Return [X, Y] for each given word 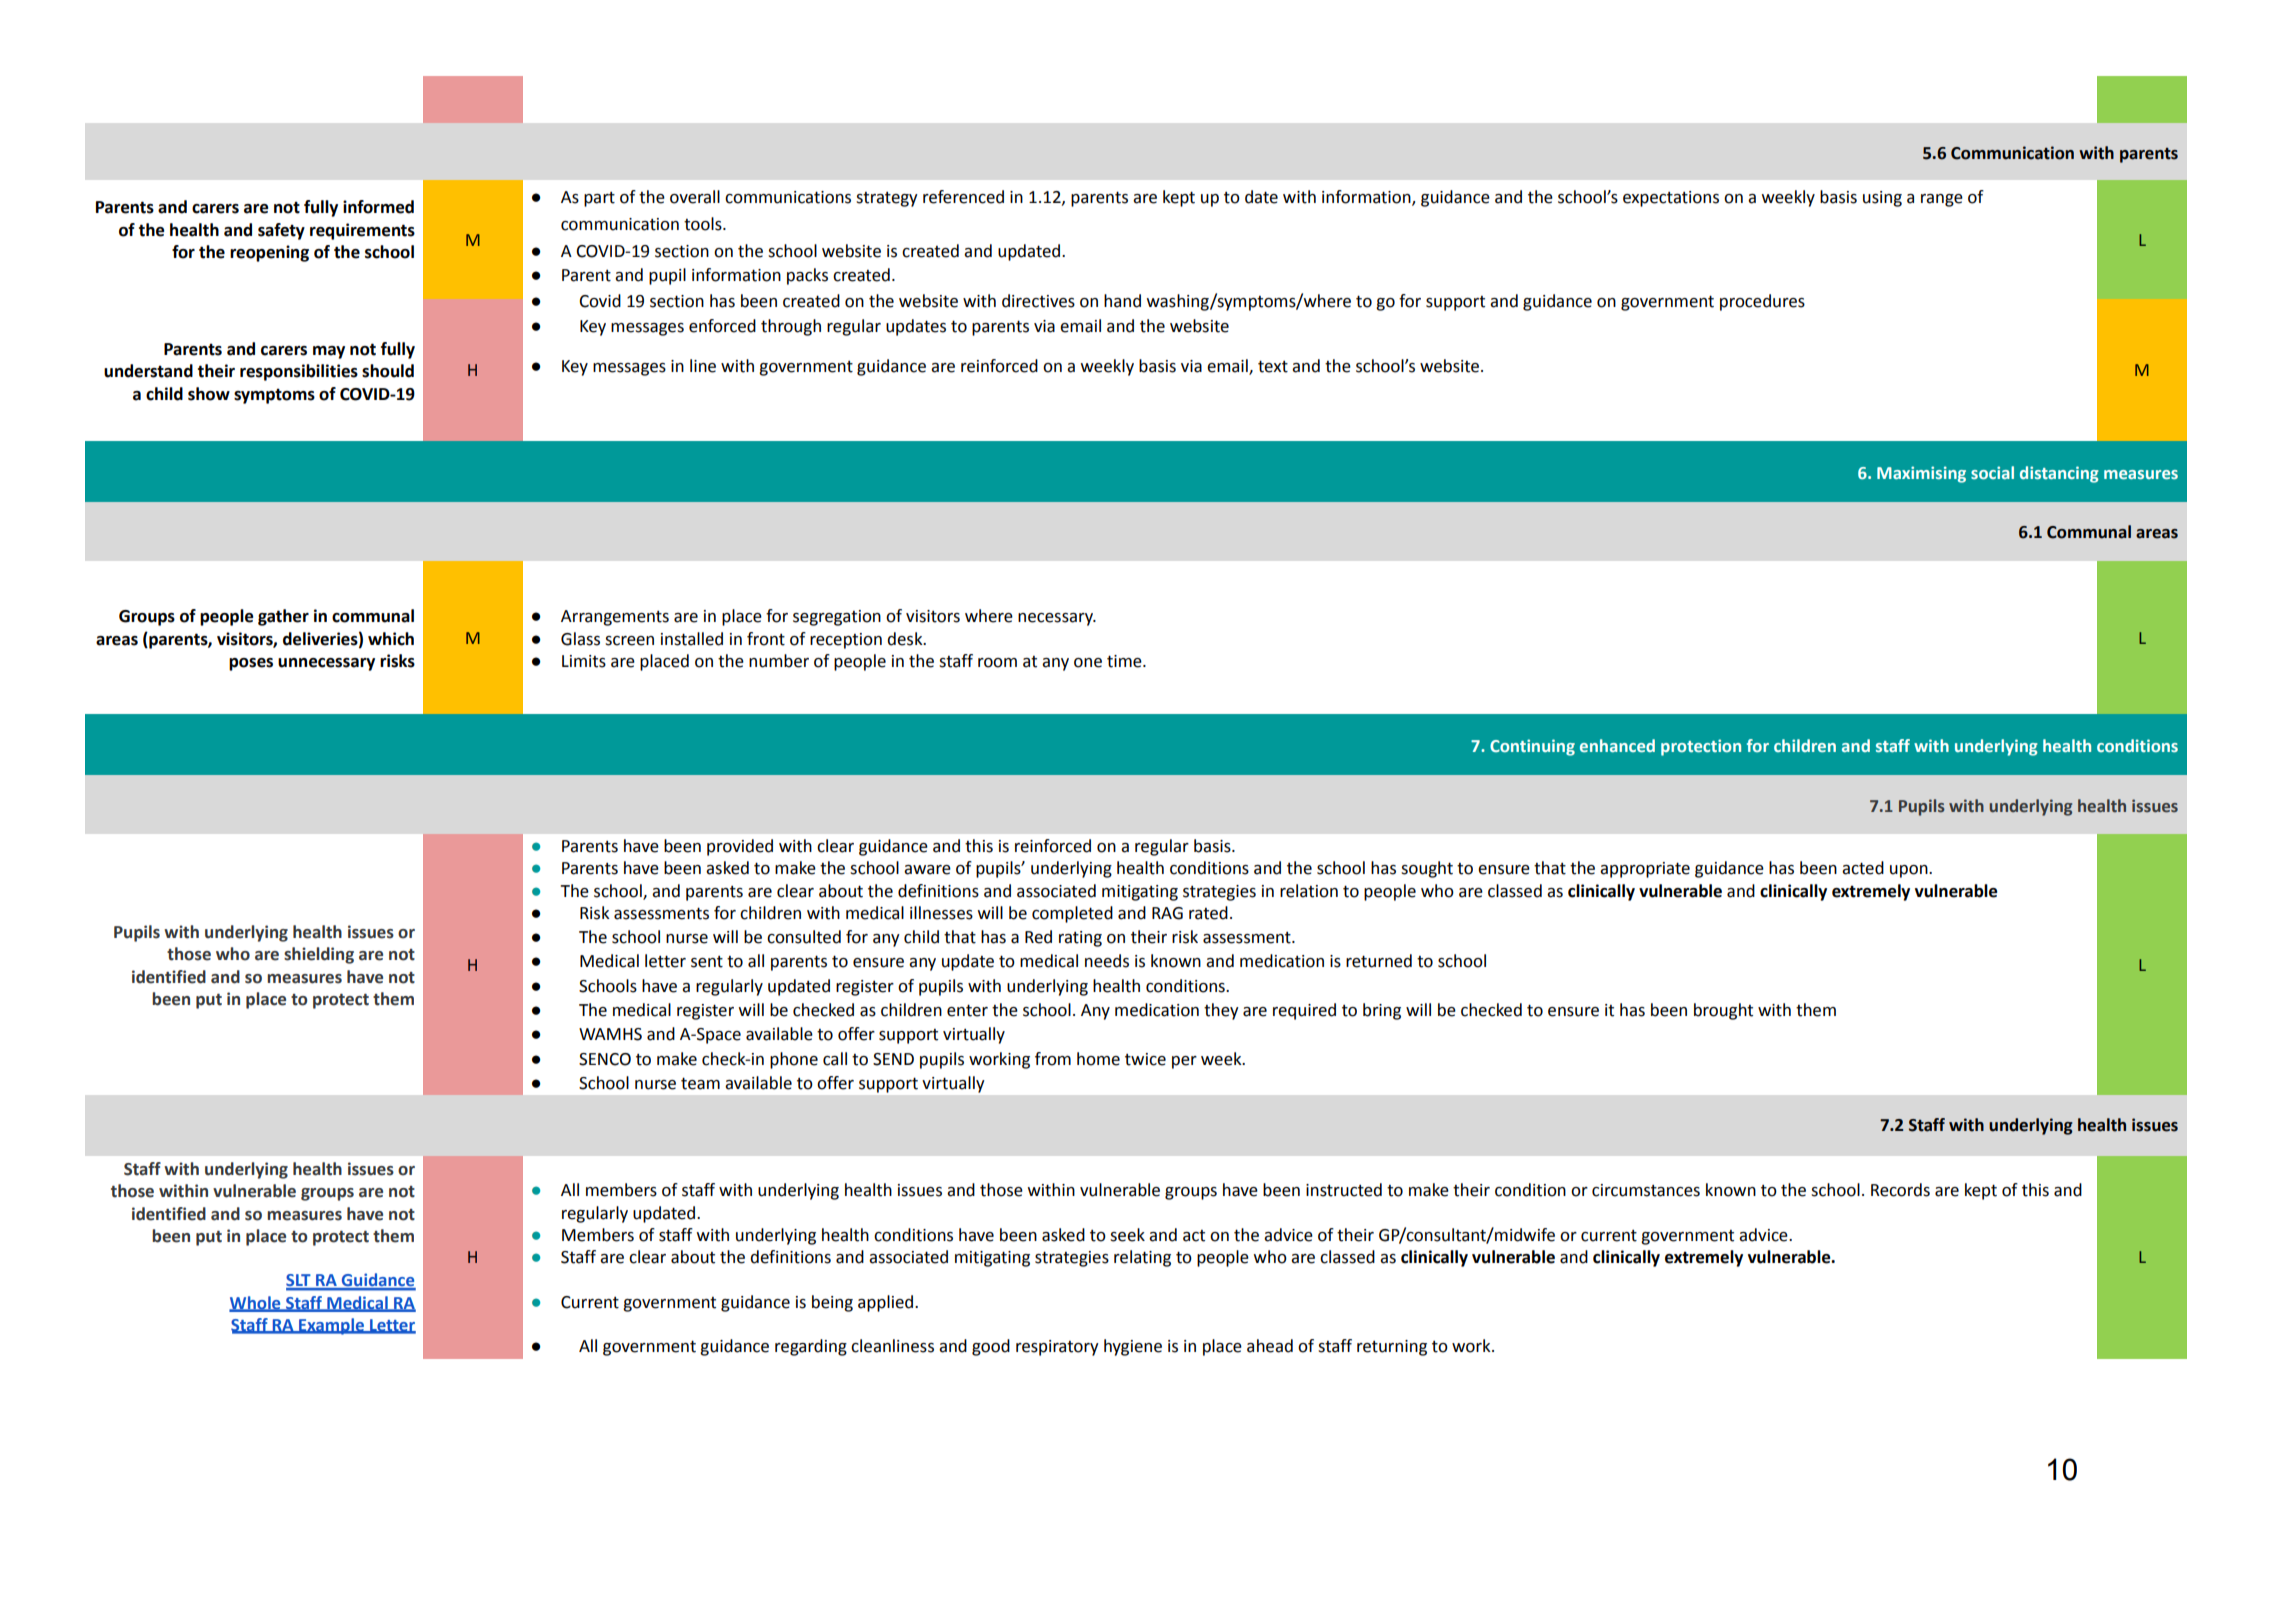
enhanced [1617, 745]
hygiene [1133, 1347]
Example [331, 1326]
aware [927, 870]
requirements [362, 231]
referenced [963, 197]
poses [251, 664]
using [1882, 199]
